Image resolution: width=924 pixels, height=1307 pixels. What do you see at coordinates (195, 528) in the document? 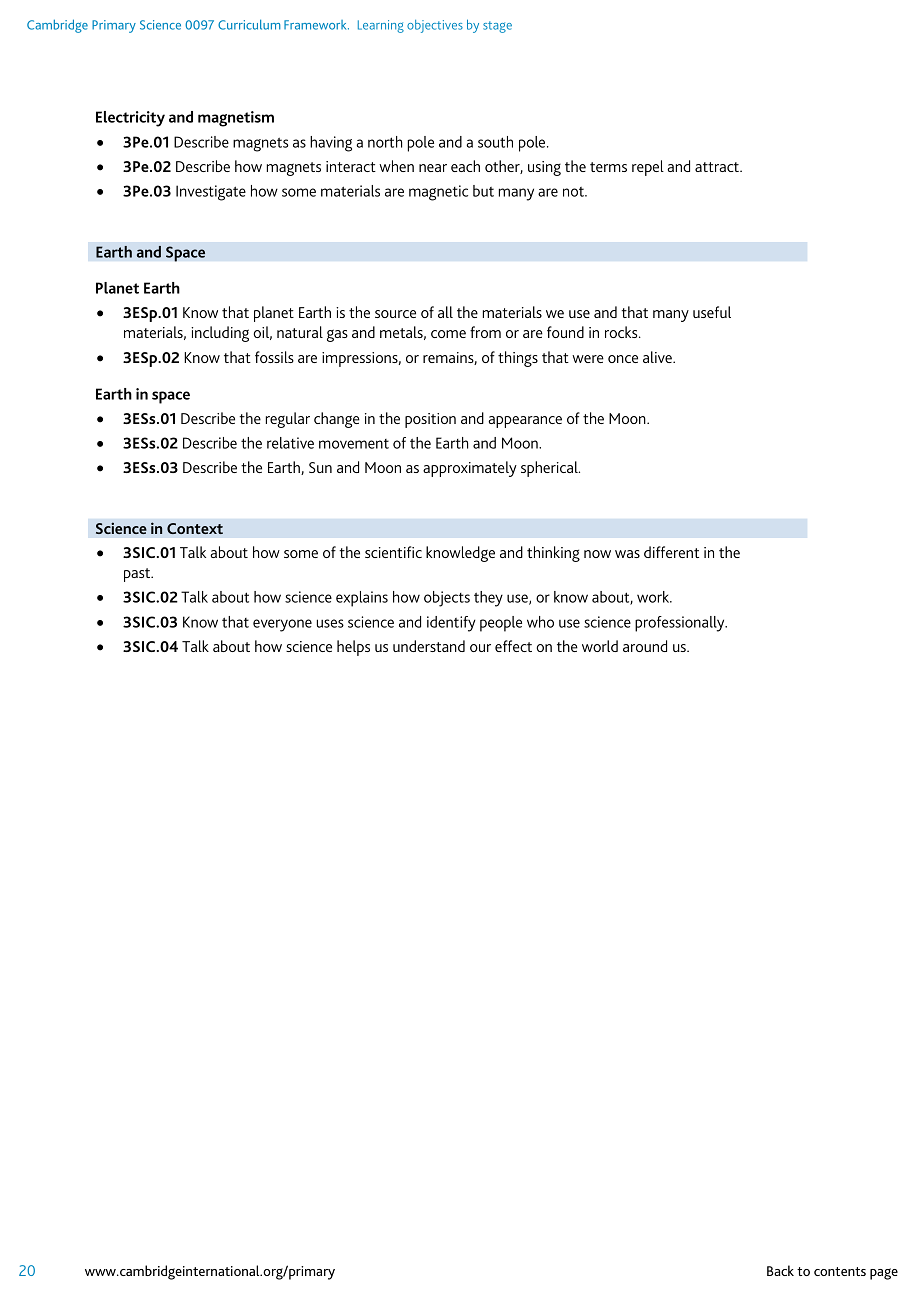
I see `Context` at bounding box center [195, 528].
